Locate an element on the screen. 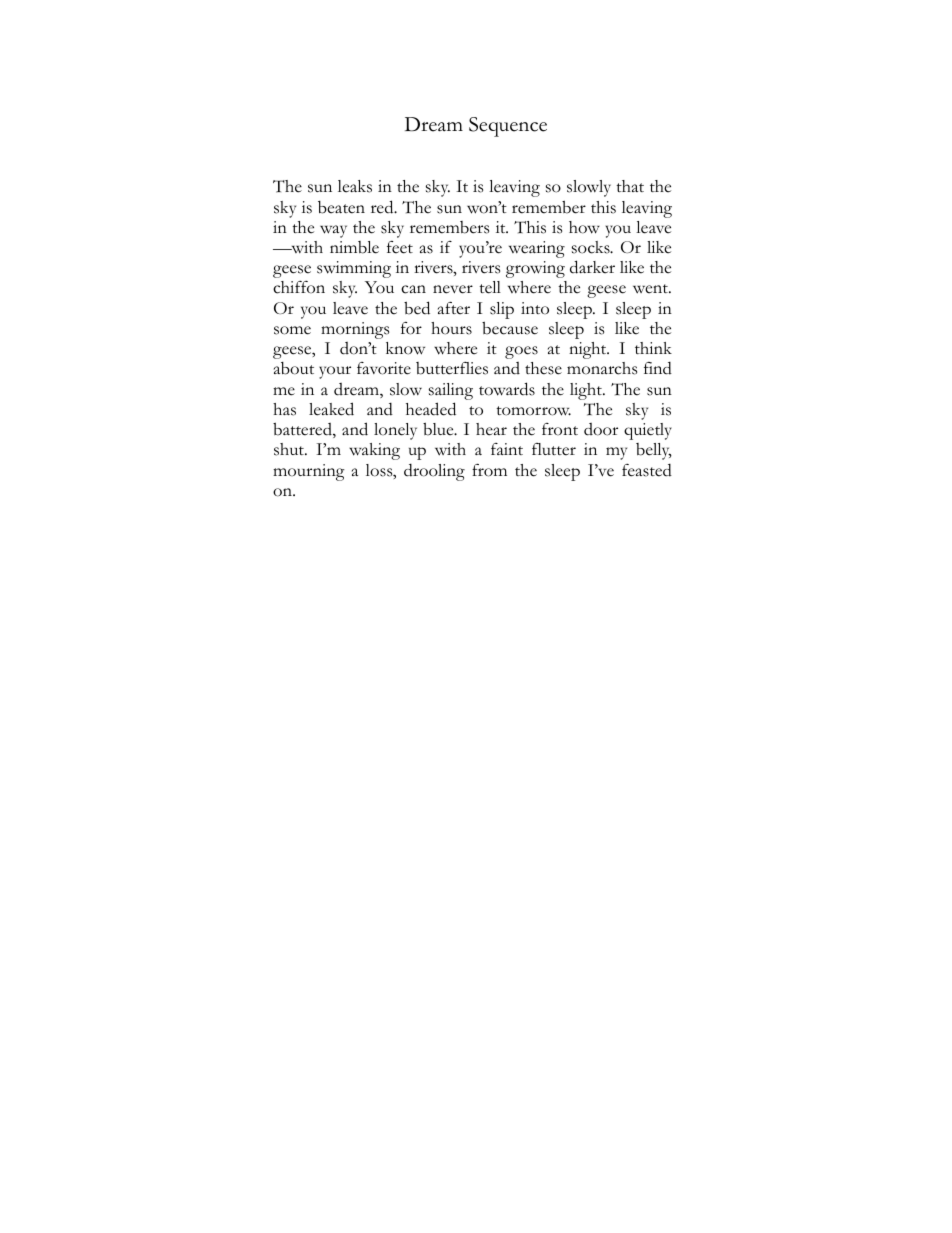  feet is located at coordinates (400, 247).
